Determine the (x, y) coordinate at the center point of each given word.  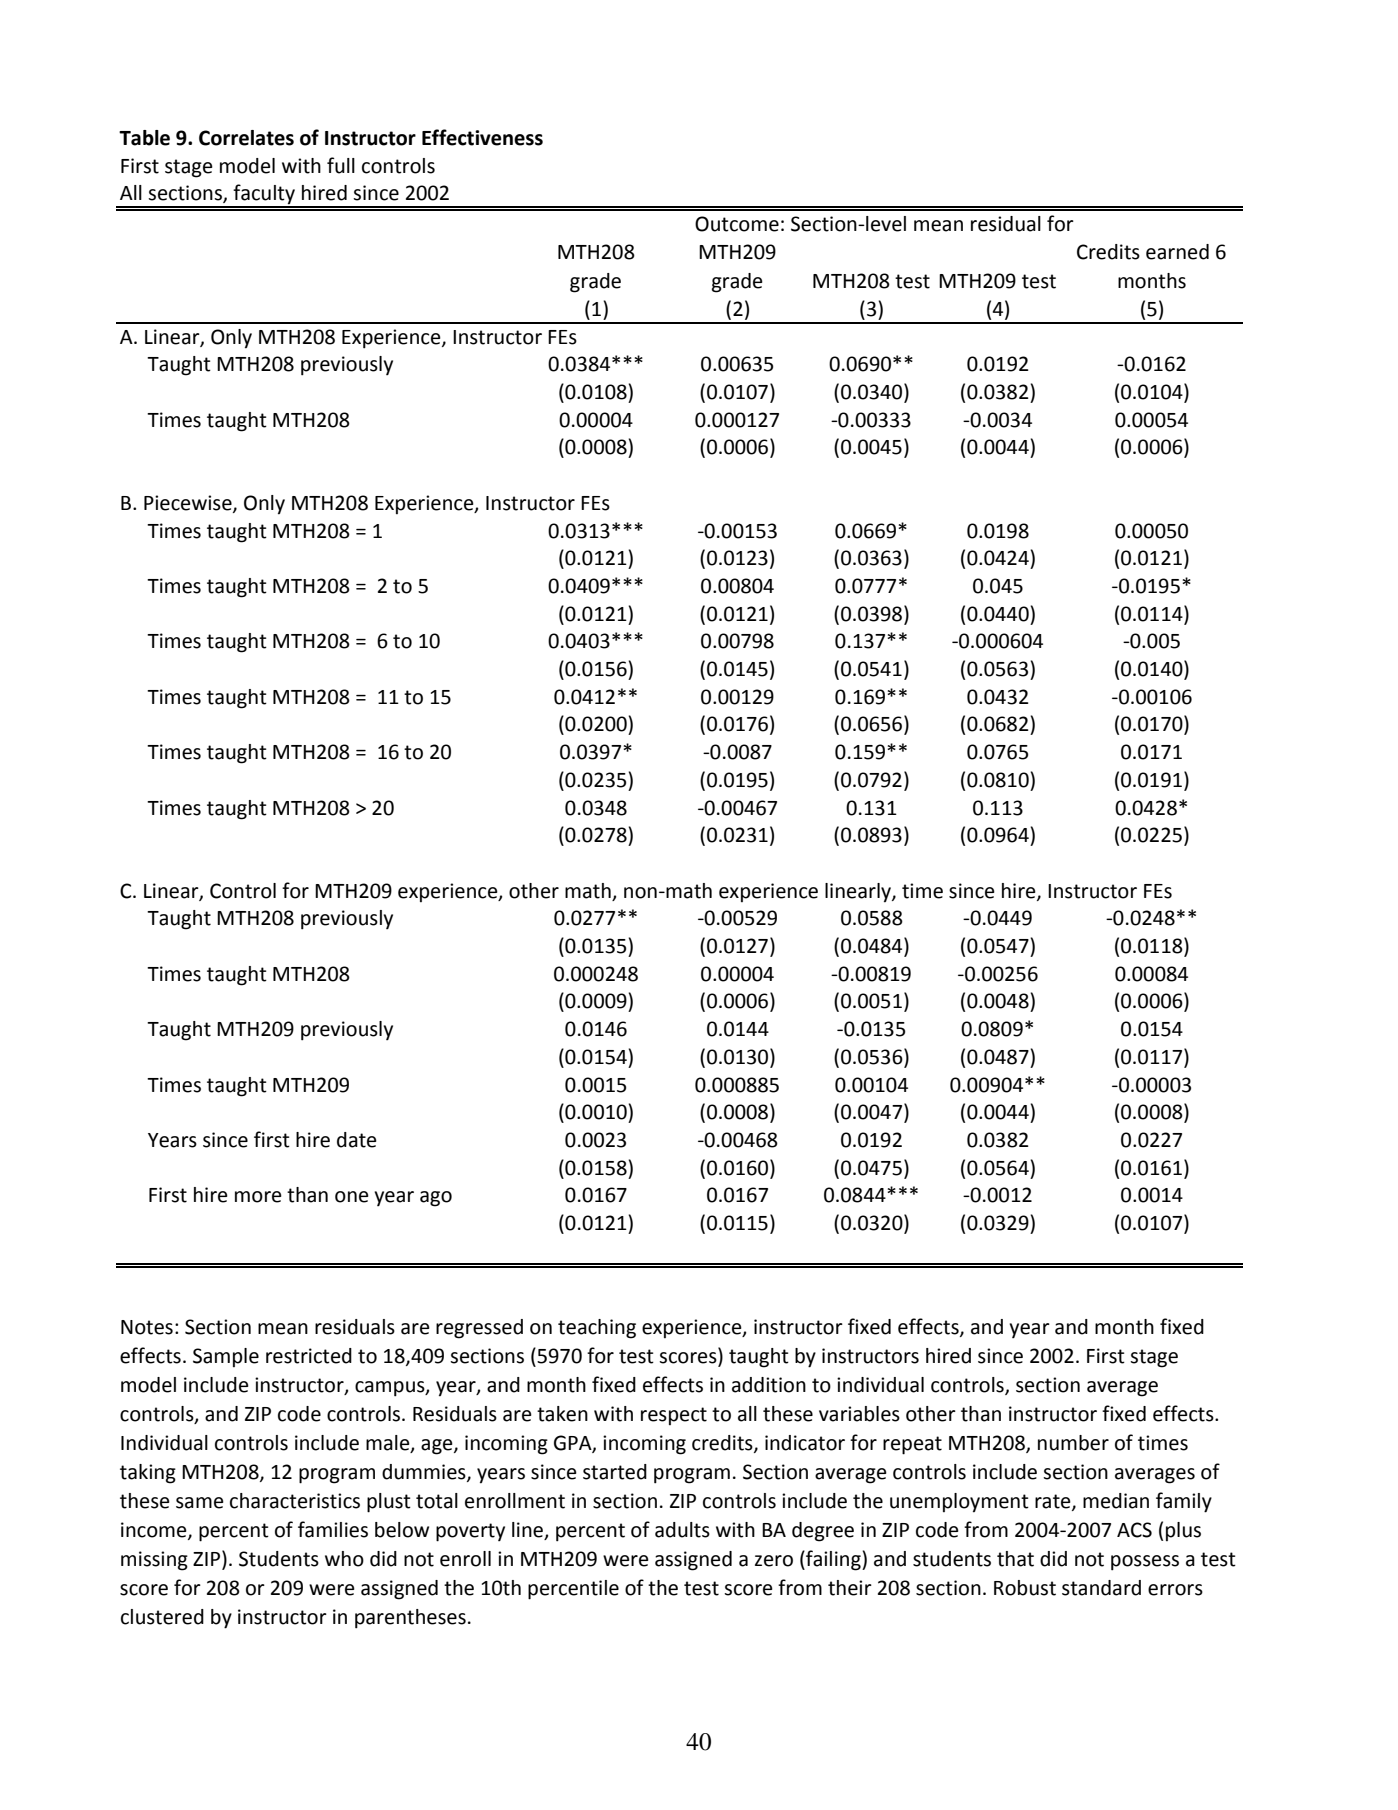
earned (1177, 252)
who (344, 1559)
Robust (1025, 1588)
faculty (264, 195)
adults (682, 1530)
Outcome (737, 224)
